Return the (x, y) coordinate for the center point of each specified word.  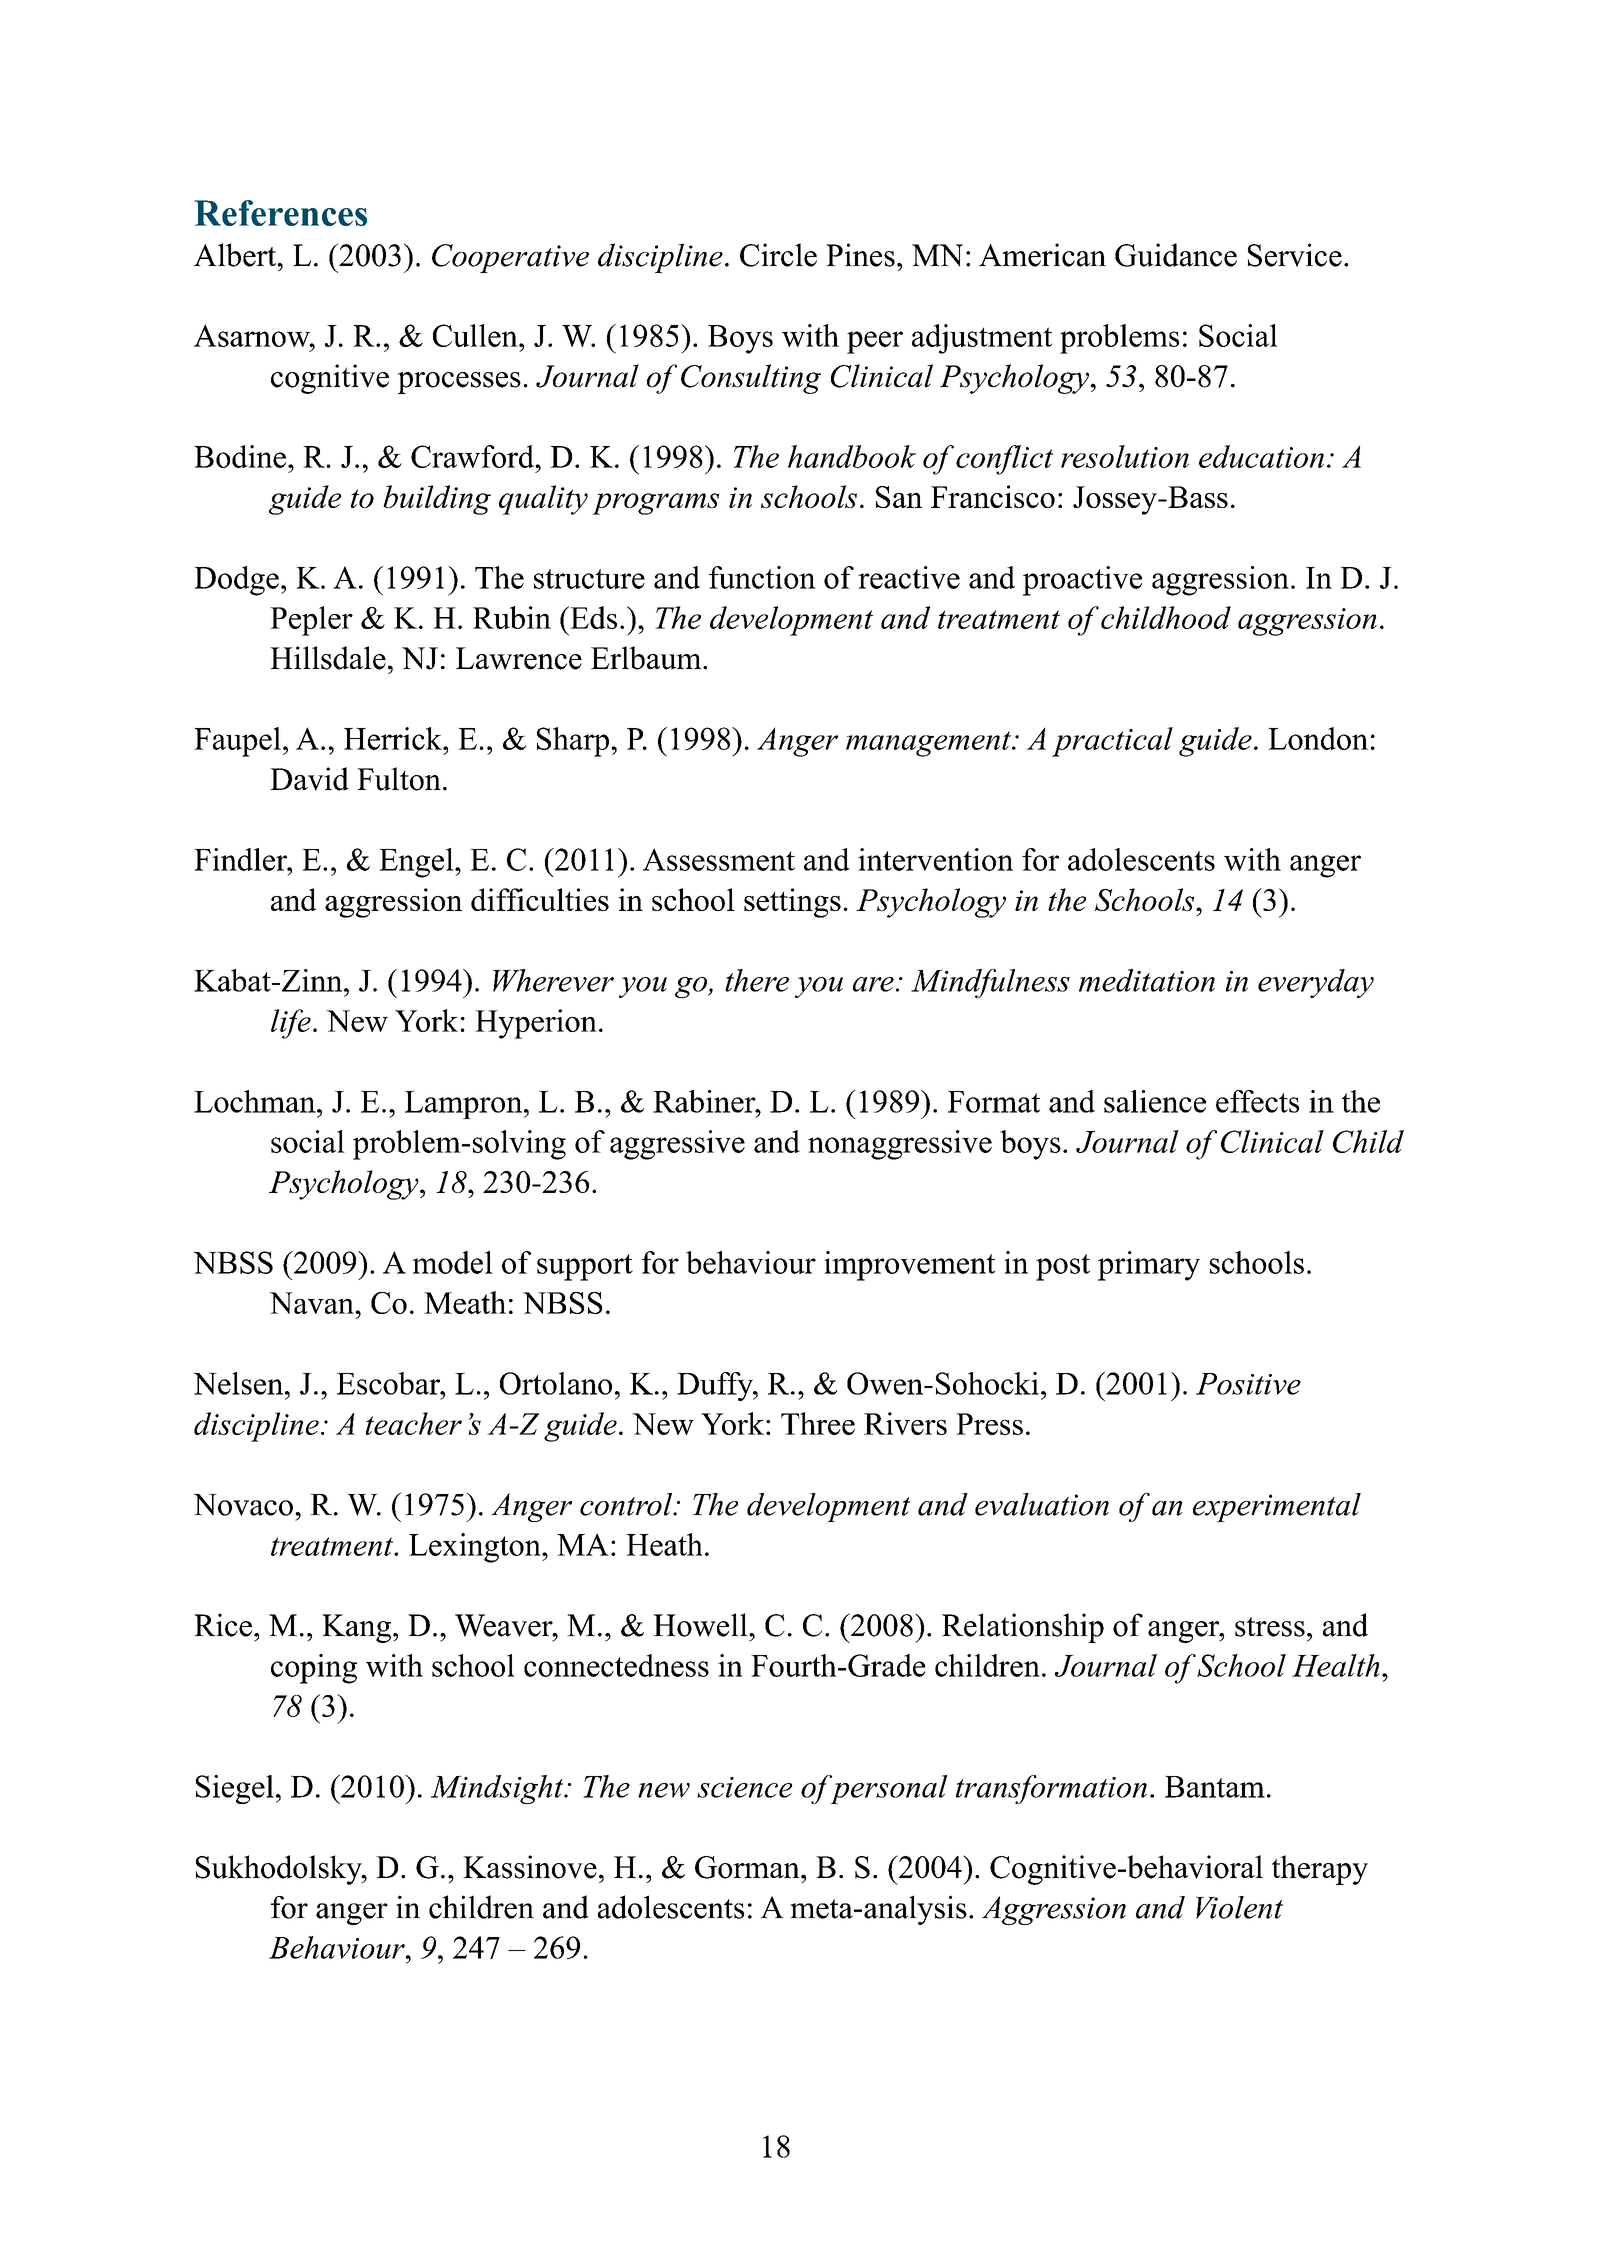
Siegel (235, 1789)
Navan (312, 1303)
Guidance (1176, 255)
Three (818, 1423)
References (280, 213)
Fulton (399, 779)
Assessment (719, 859)
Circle (778, 255)
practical (1112, 742)
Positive (1248, 1384)
